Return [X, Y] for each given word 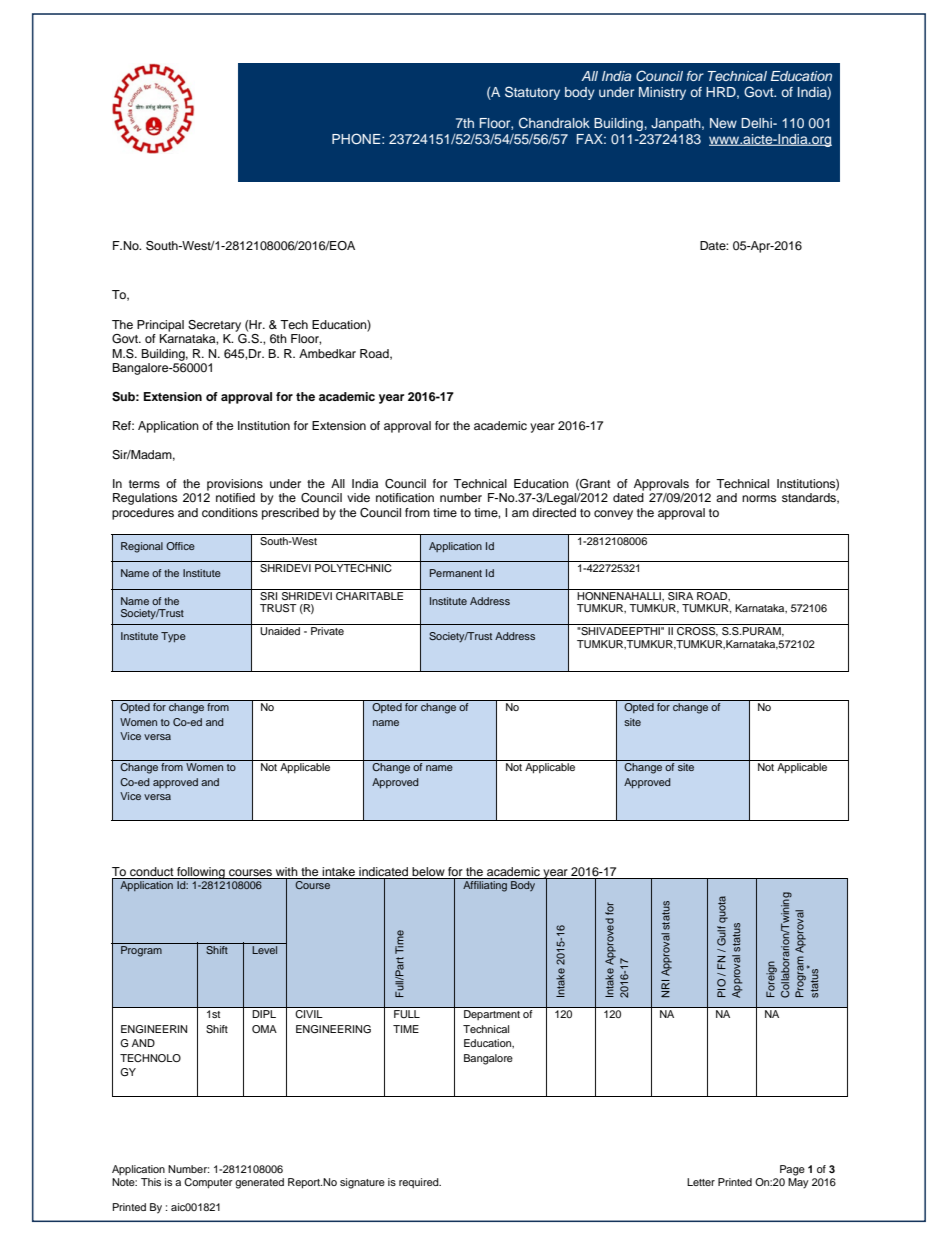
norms [759, 498]
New [723, 123]
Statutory [532, 93]
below [428, 871]
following [201, 873]
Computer [208, 1183]
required [420, 1183]
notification [405, 497]
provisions [235, 485]
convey [613, 515]
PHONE [357, 139]
